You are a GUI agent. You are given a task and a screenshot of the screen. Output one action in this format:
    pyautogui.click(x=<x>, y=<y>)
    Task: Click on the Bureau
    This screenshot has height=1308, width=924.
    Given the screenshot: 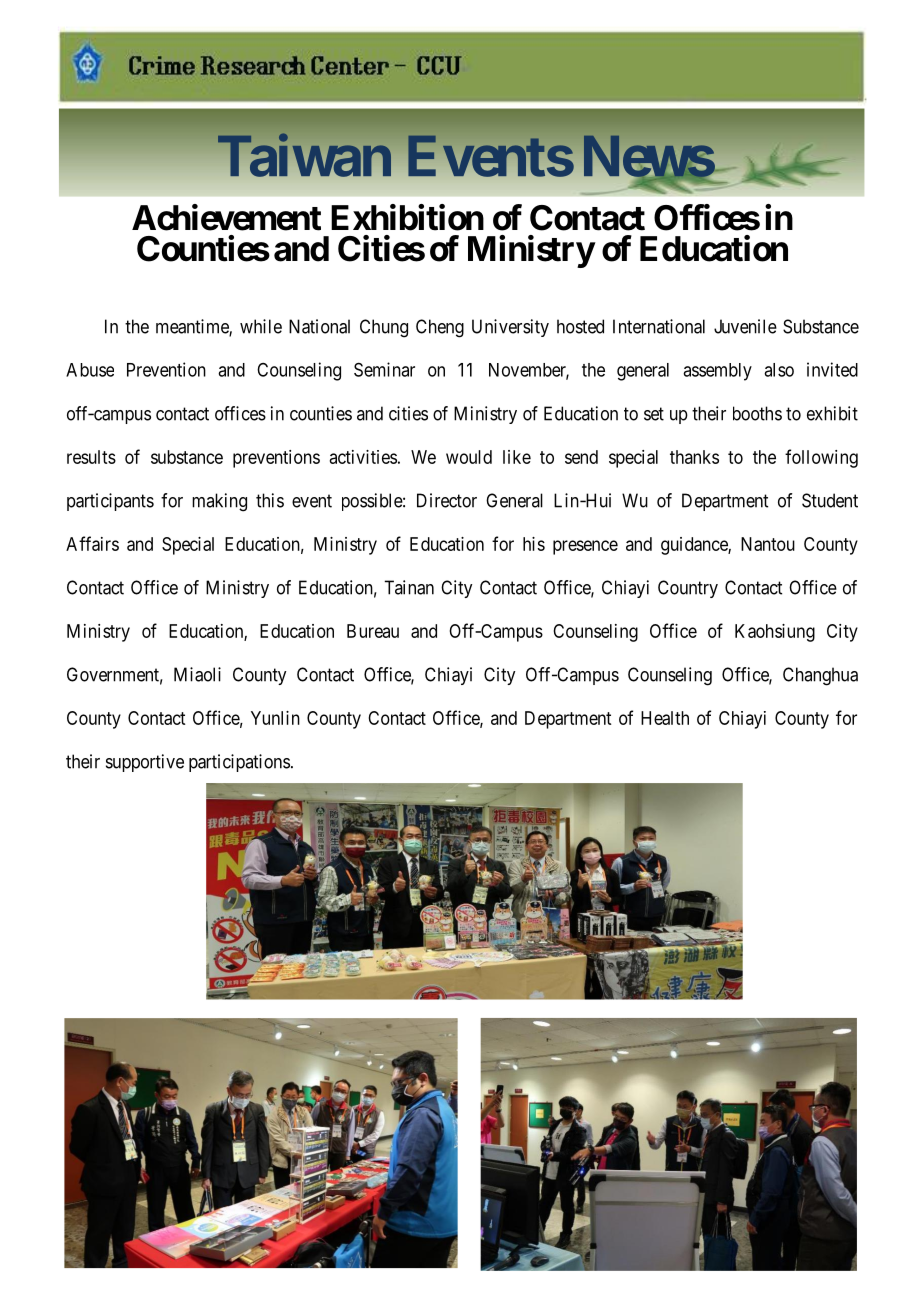 What is the action you would take?
    pyautogui.click(x=373, y=631)
